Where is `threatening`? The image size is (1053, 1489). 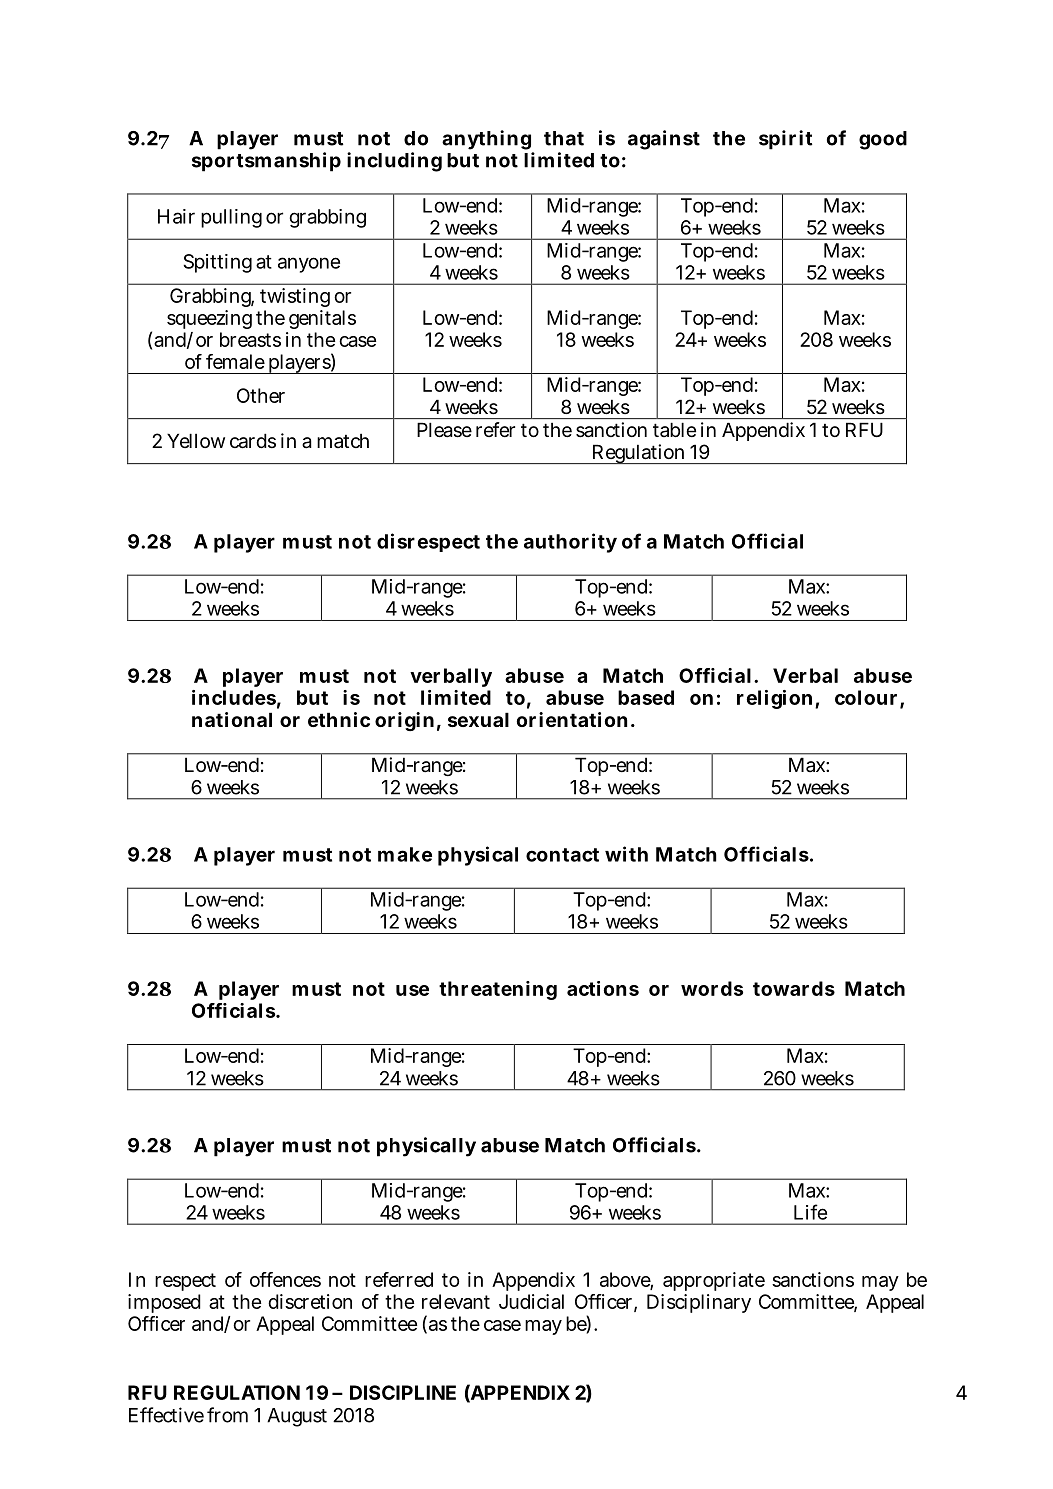
threatening is located at coordinates (498, 990).
